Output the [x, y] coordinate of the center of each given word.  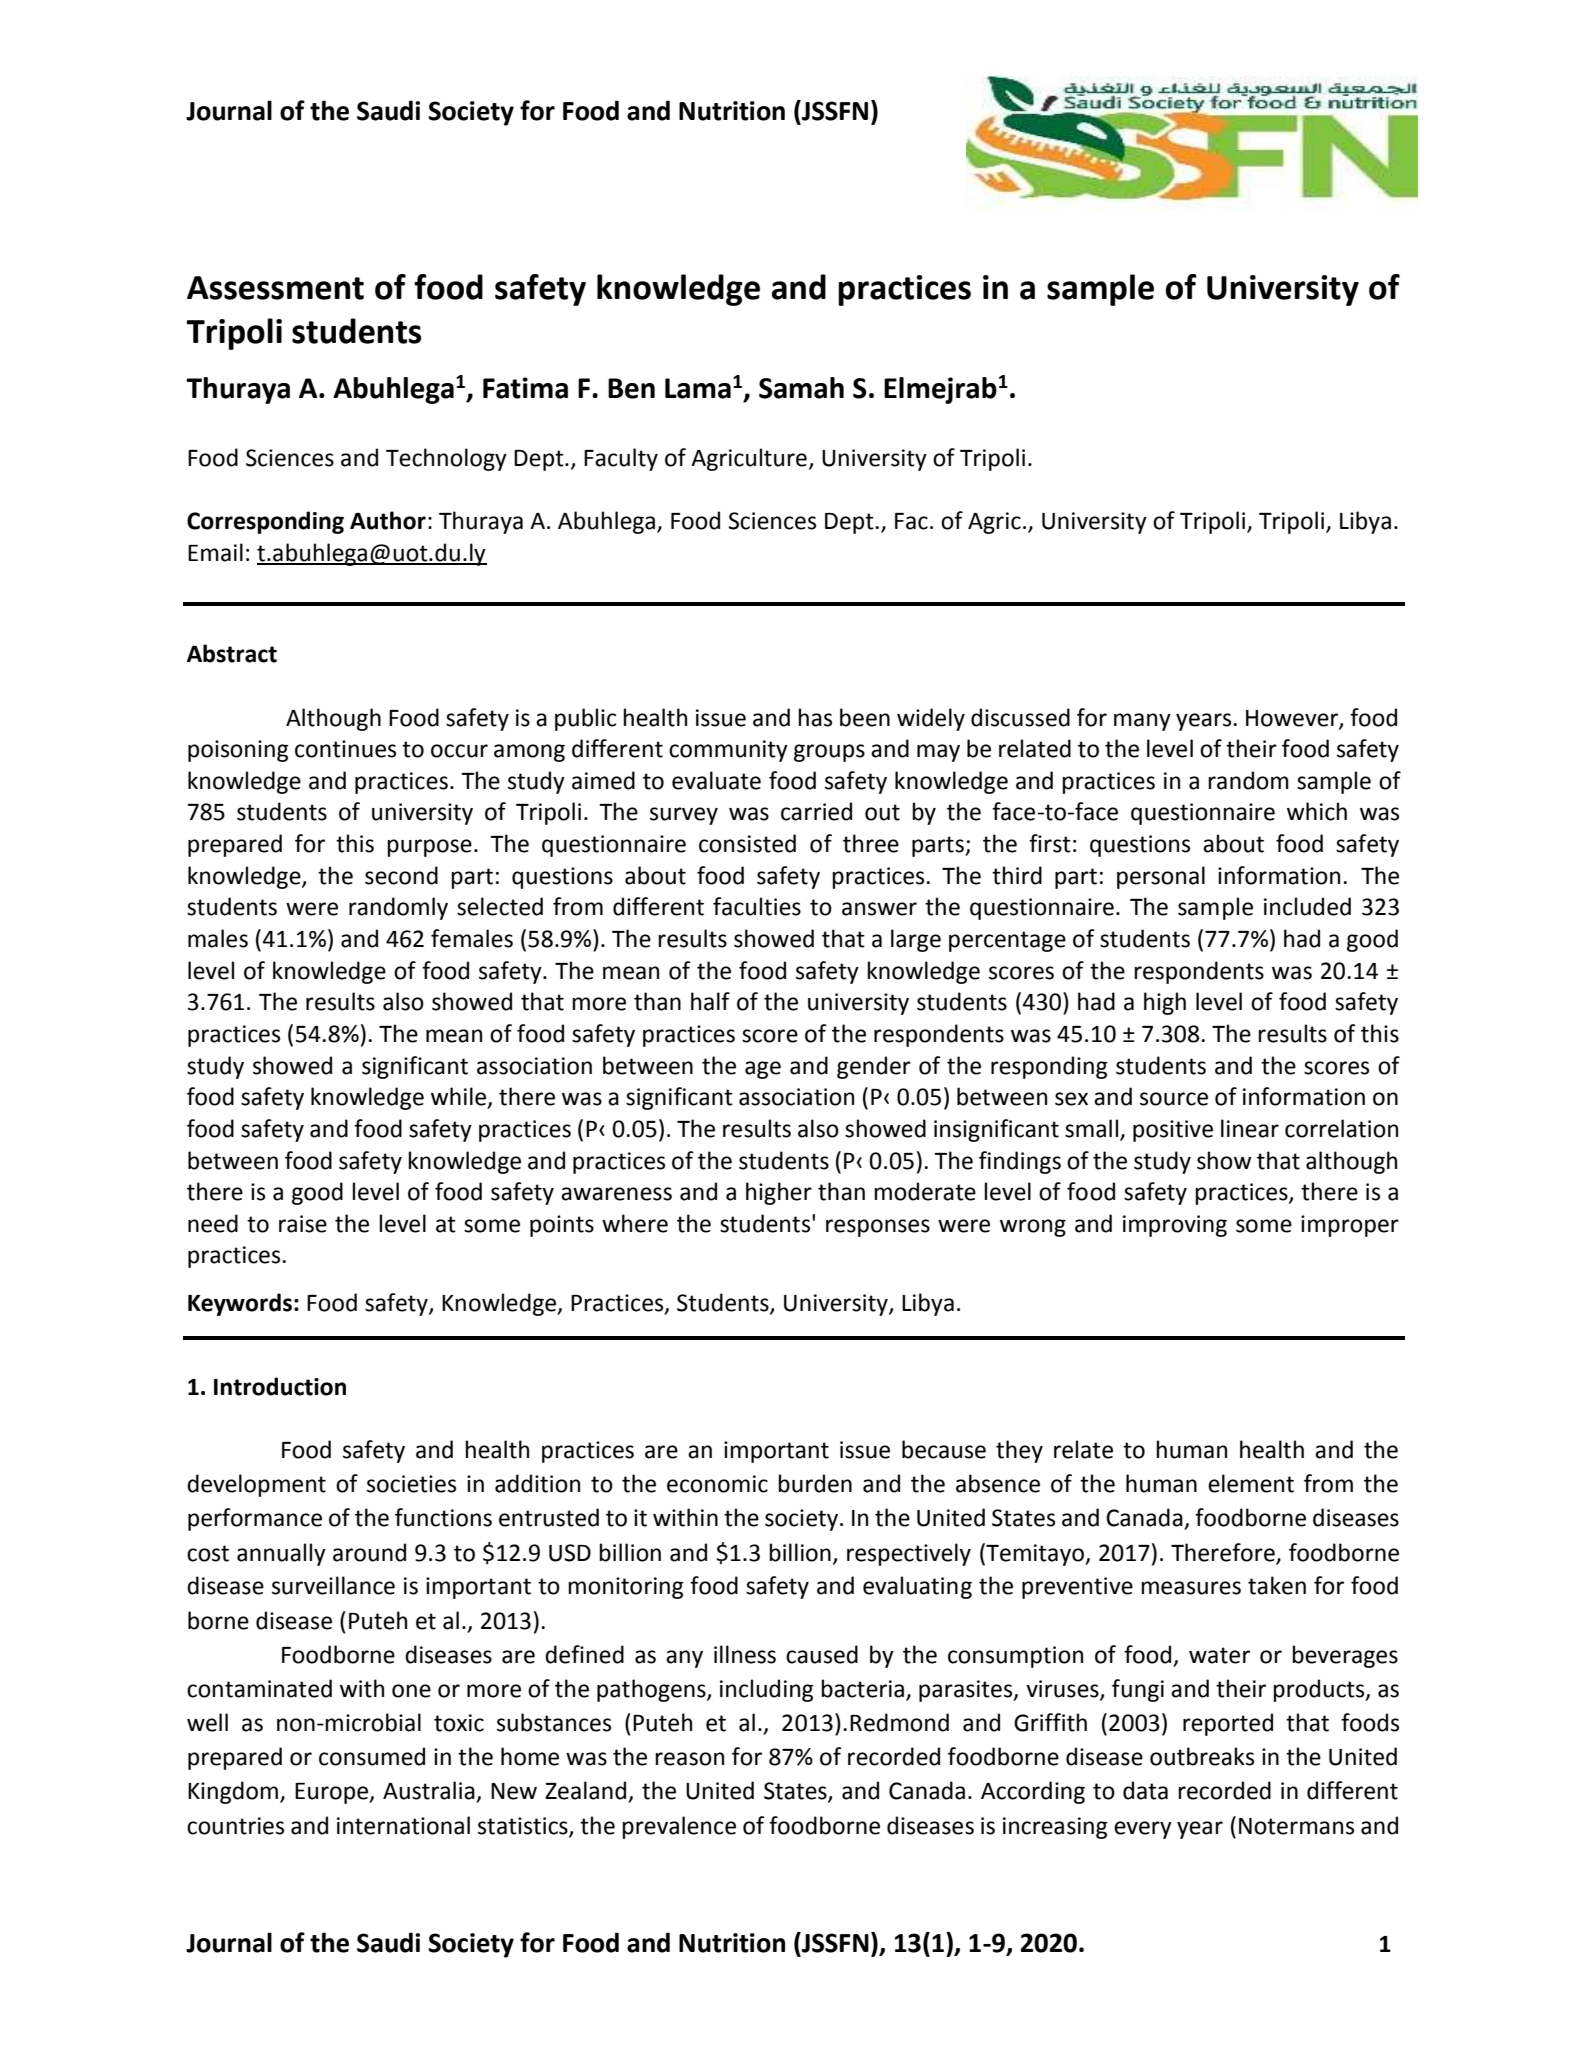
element [1251, 1483]
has [815, 717]
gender [874, 1067]
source [1174, 1099]
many [1142, 722]
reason [689, 1759]
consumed [372, 1756]
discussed [1020, 717]
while [460, 1097]
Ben [631, 388]
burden [815, 1483]
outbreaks [1202, 1756]
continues [345, 749]
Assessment [275, 288]
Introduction [280, 1386]
